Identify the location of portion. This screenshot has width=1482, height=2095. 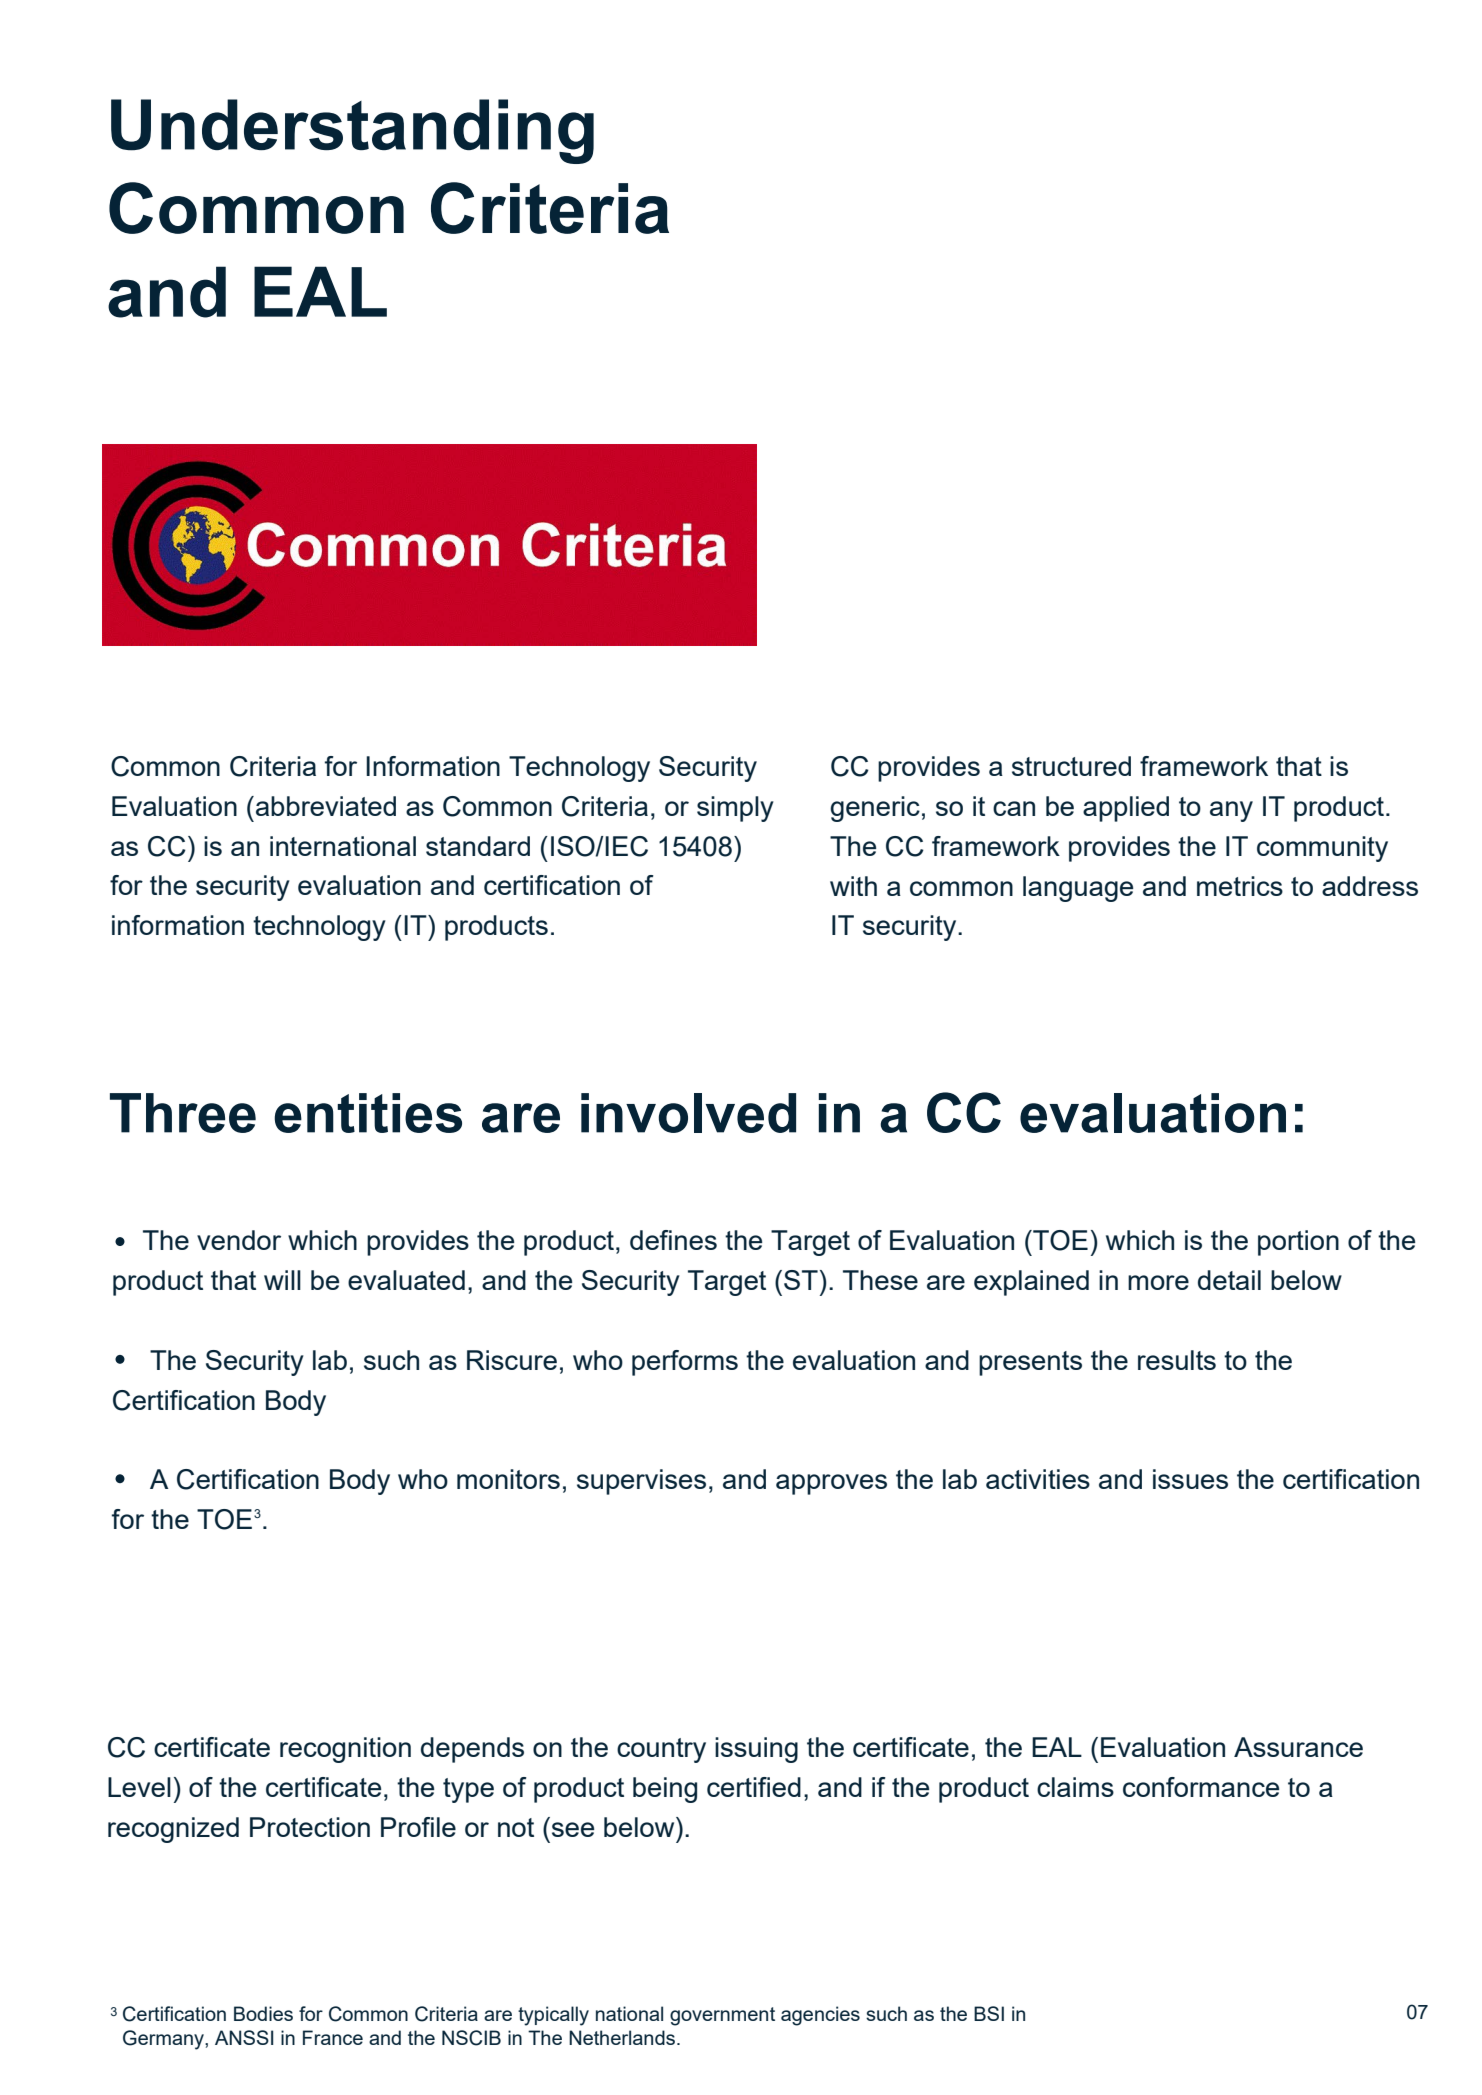
(1298, 1243).
